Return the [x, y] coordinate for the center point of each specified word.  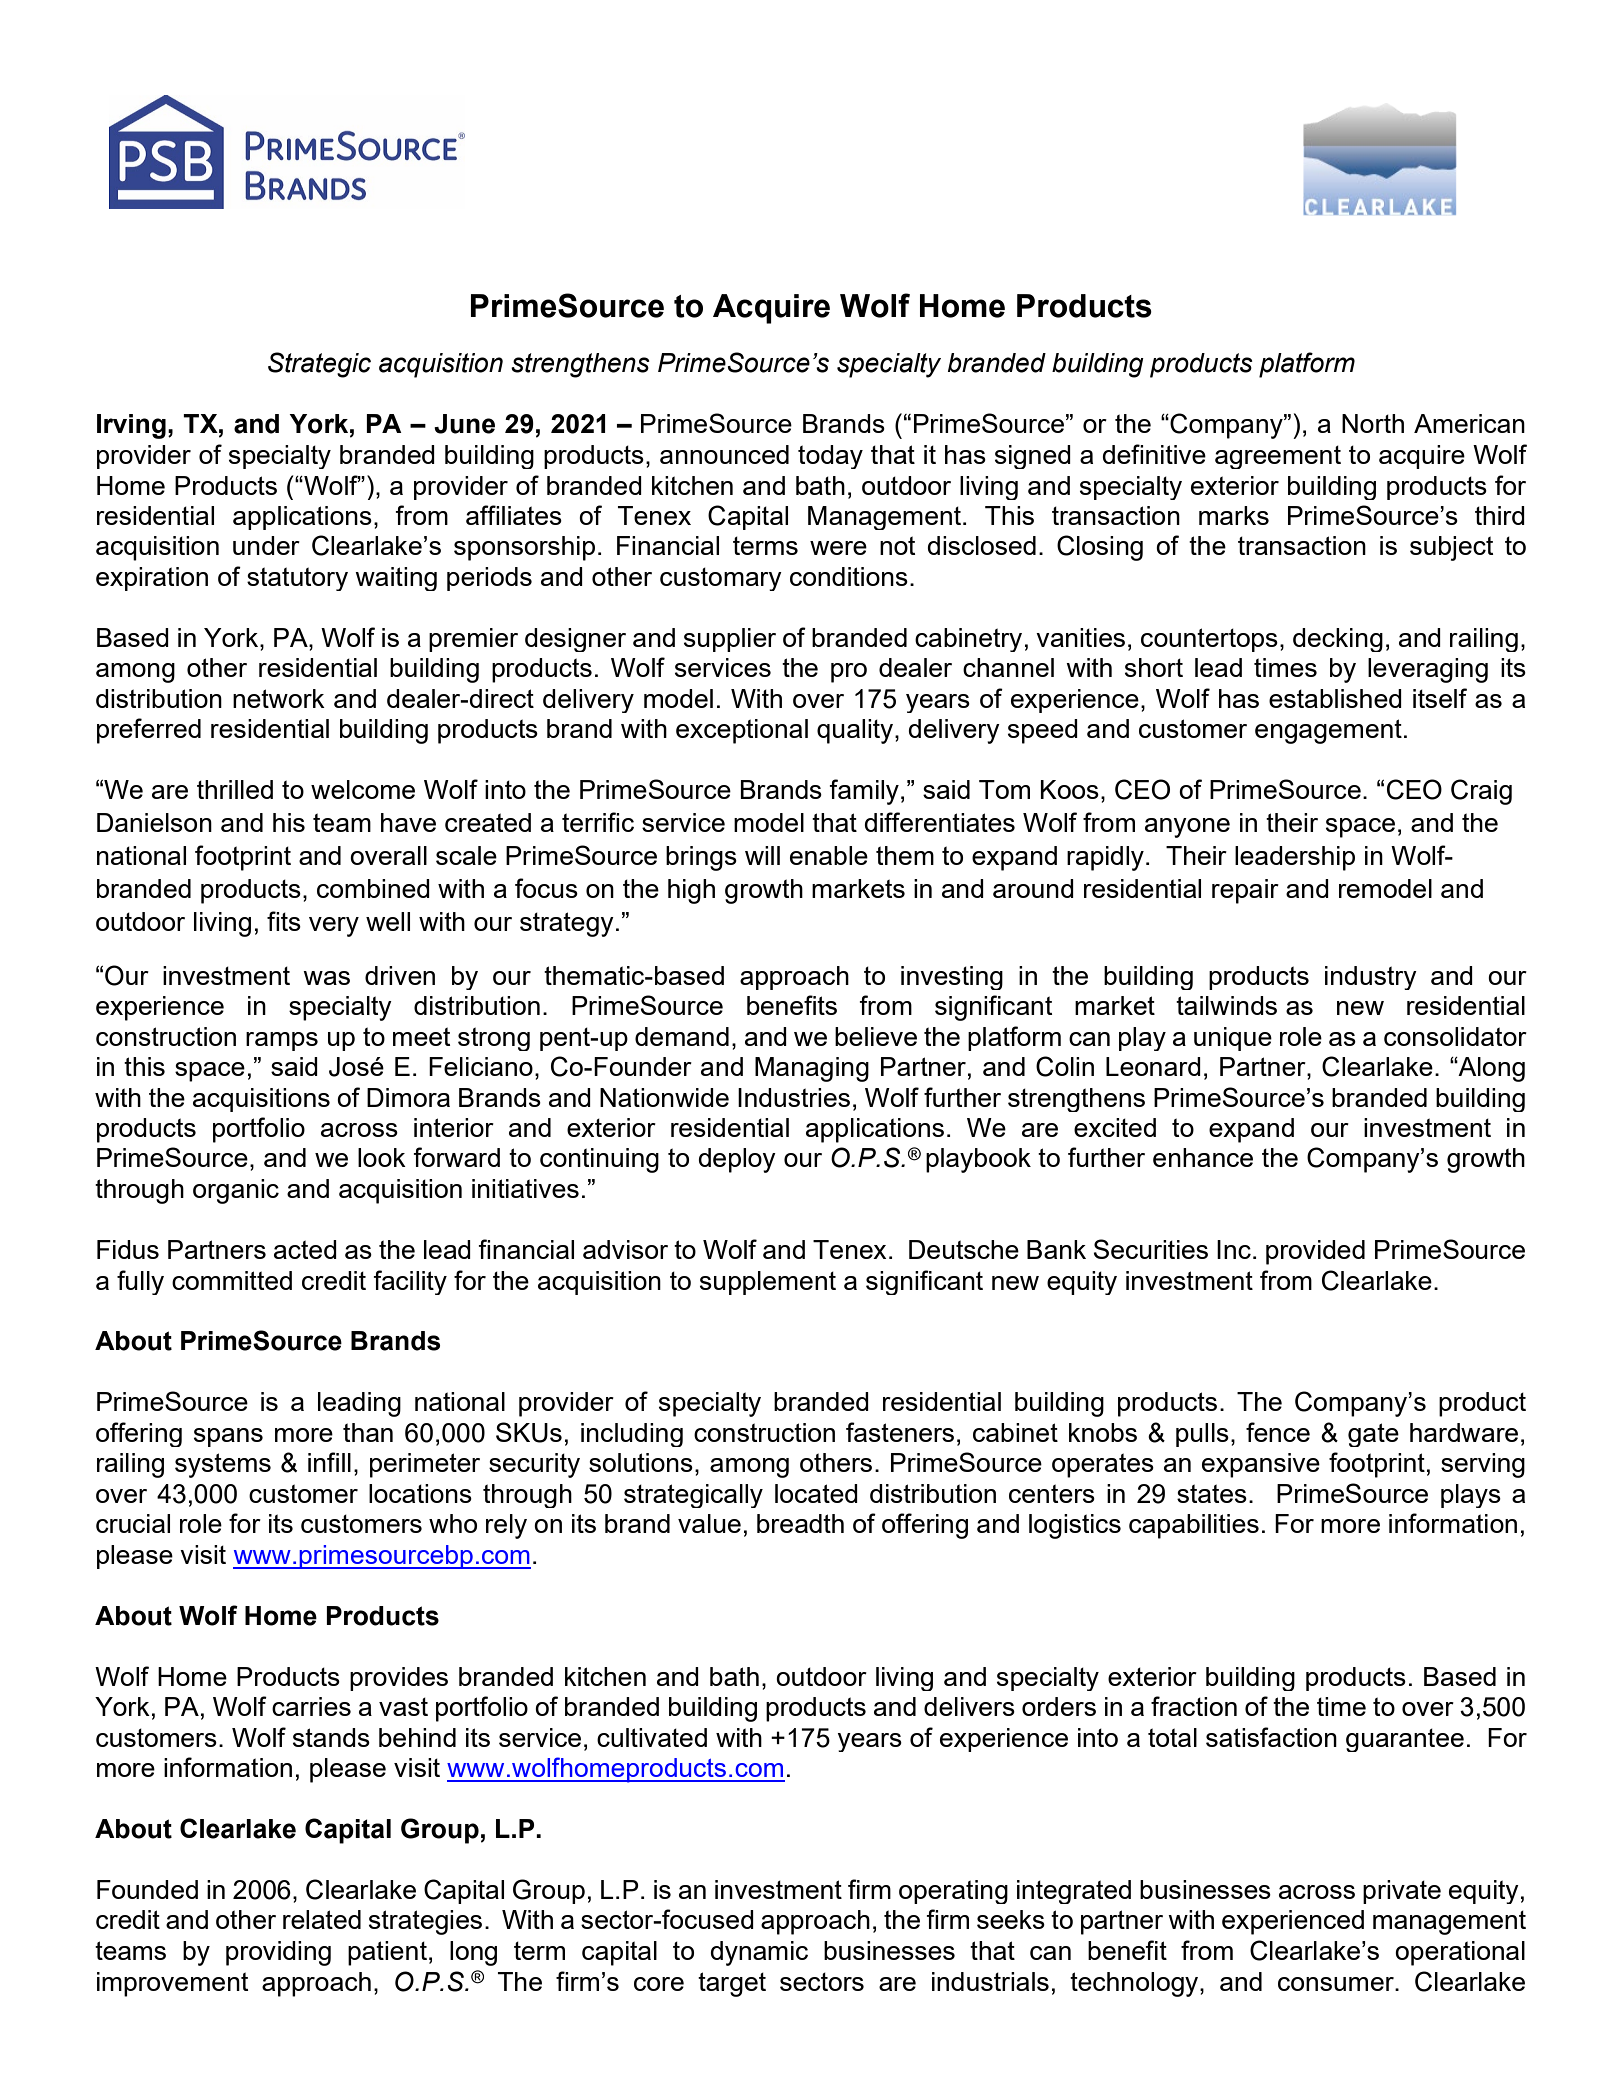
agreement [1278, 457]
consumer [1337, 1984]
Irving [131, 426]
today [830, 457]
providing [278, 1953]
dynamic [759, 1953]
